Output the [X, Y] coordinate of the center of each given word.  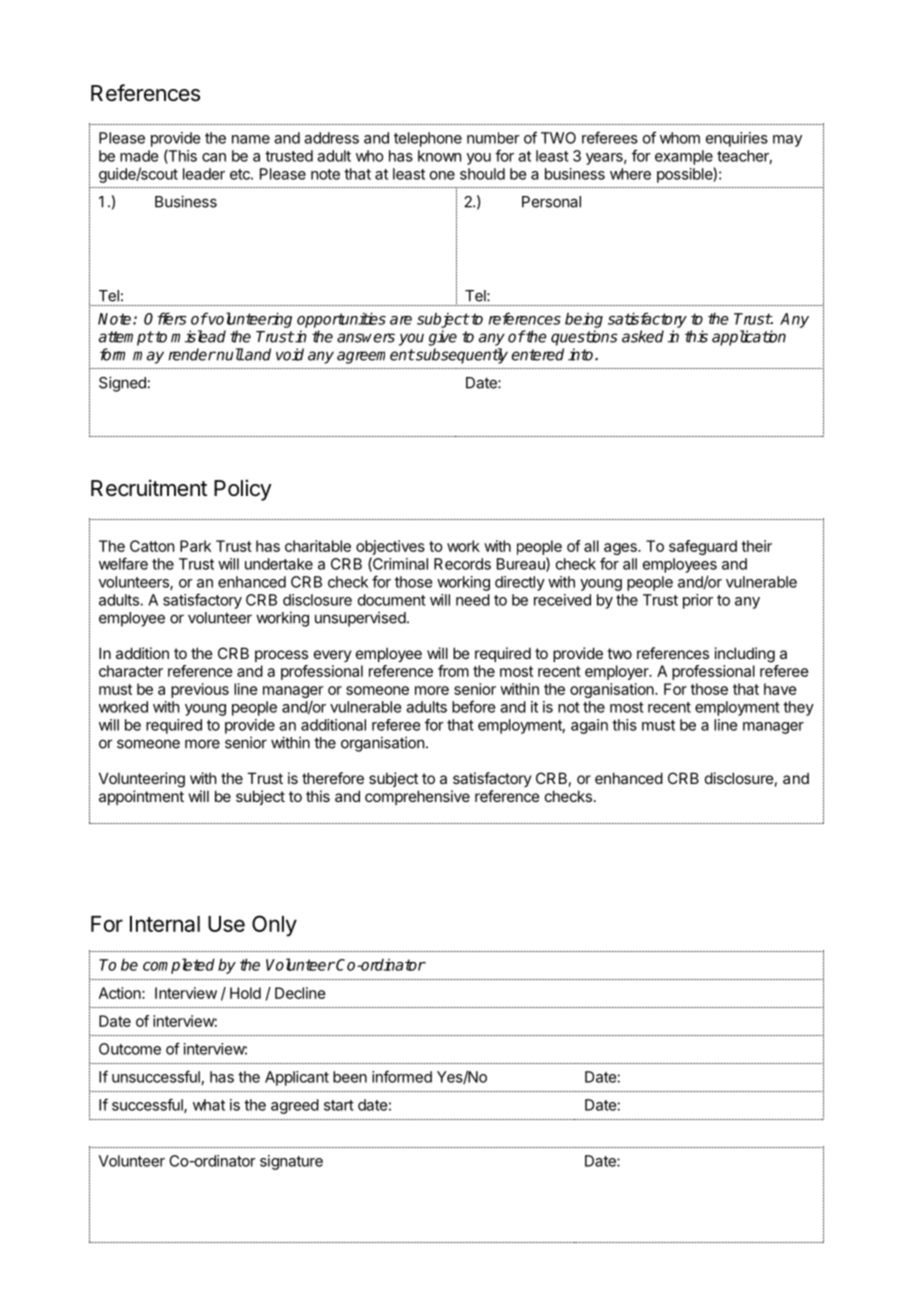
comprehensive [417, 797]
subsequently [461, 356]
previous [200, 690]
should [482, 174]
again [589, 726]
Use [226, 924]
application [749, 338]
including [745, 655]
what [209, 1105]
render [192, 354]
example [684, 157]
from [453, 671]
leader [204, 174]
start [339, 1105]
